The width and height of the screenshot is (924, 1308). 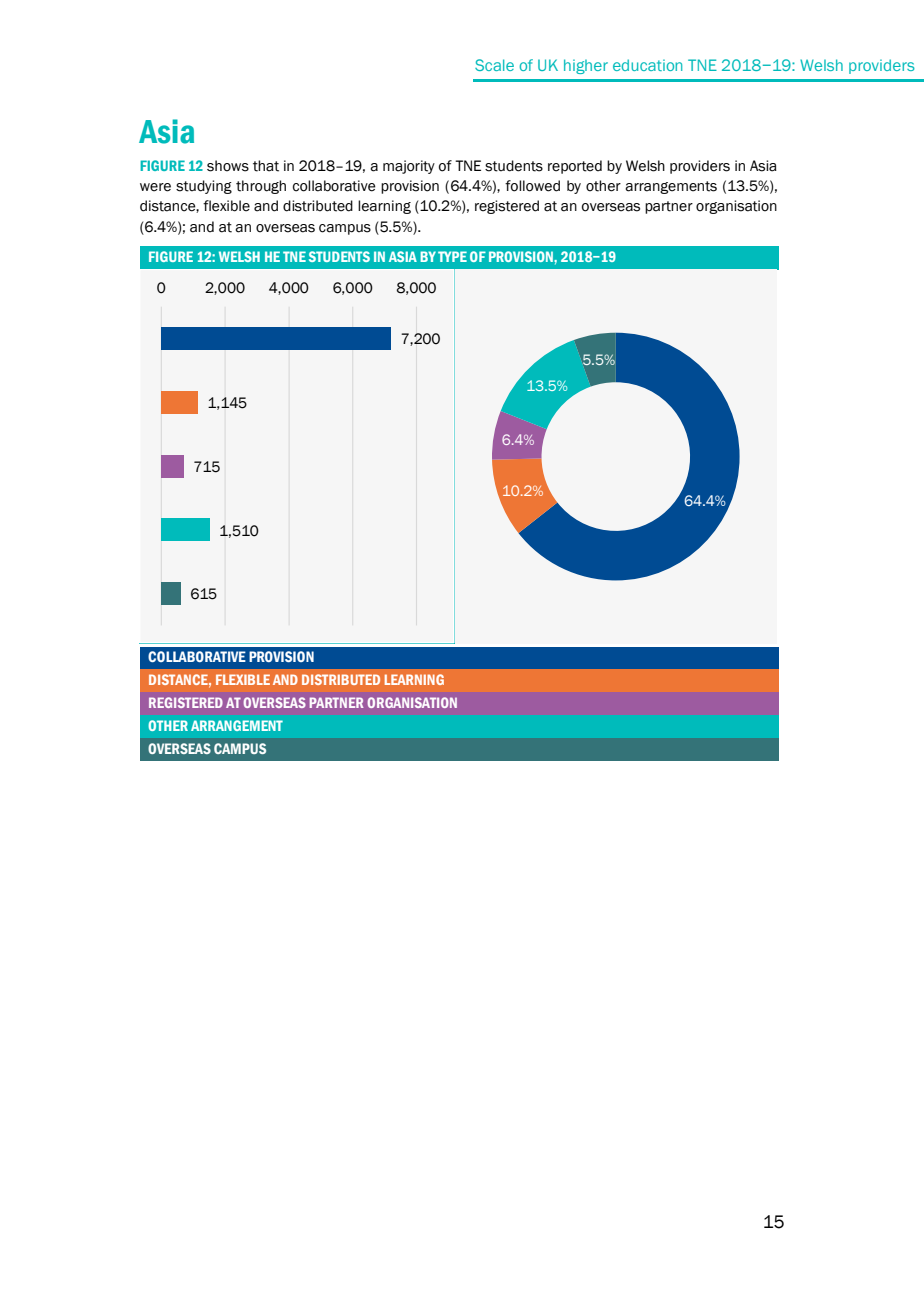 I want to click on majority, so click(x=409, y=167).
